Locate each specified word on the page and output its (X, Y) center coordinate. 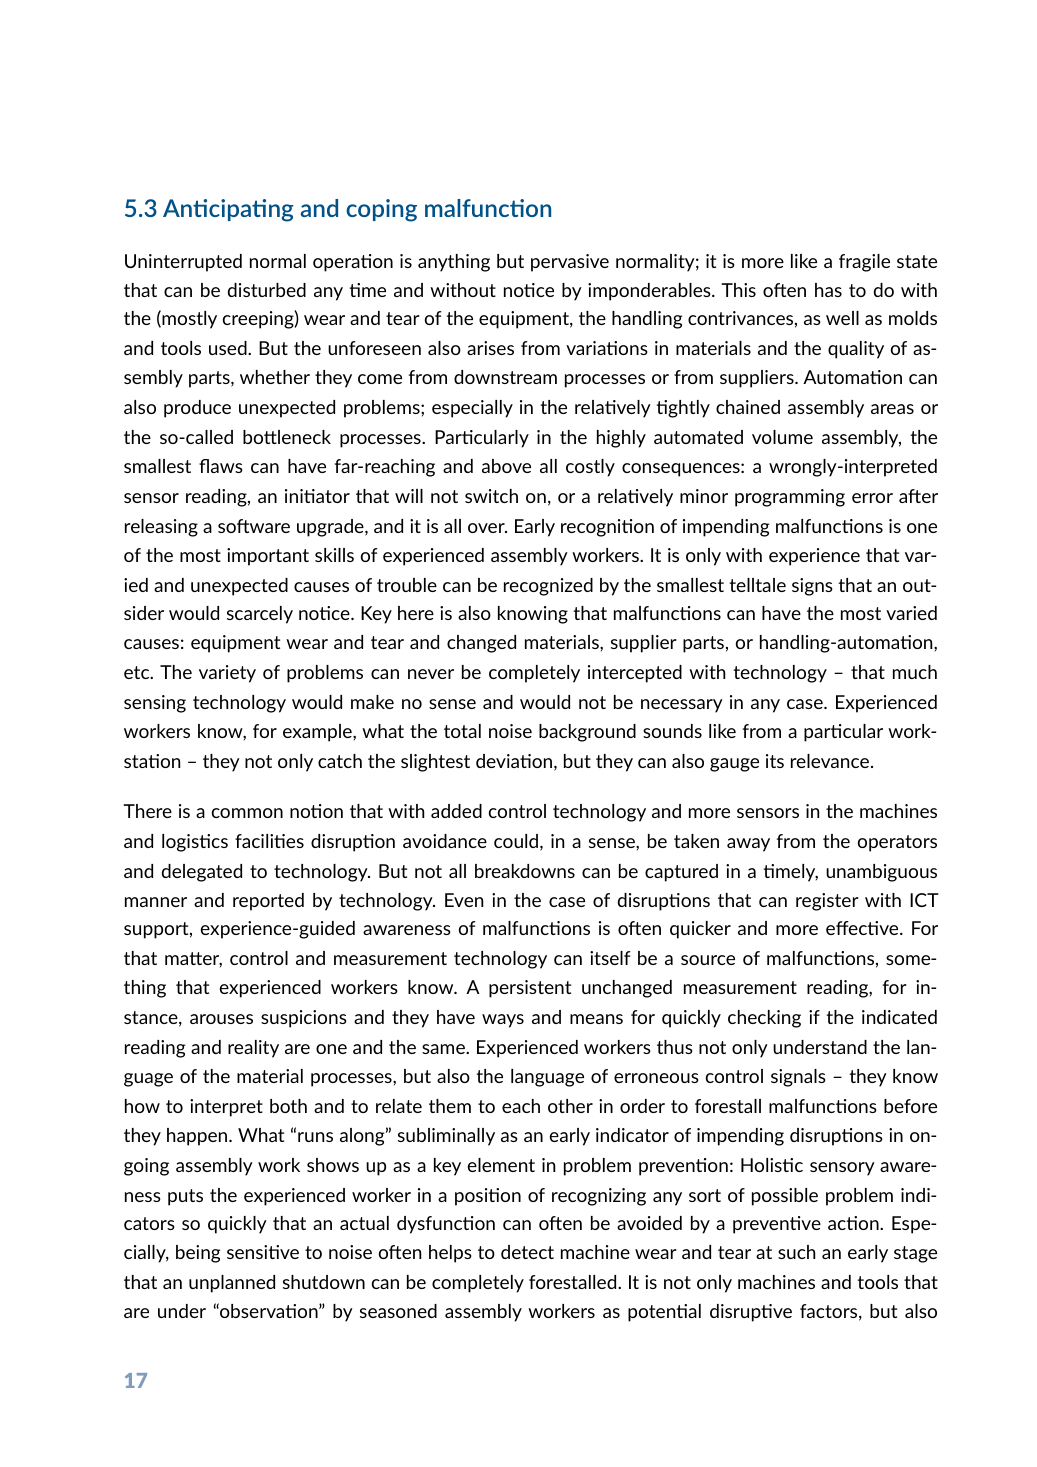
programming (790, 498)
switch (491, 496)
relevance (831, 761)
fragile (864, 263)
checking (764, 1019)
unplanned (232, 1284)
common (247, 813)
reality (253, 1049)
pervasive (570, 263)
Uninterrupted (183, 263)
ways (503, 1021)
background (587, 733)
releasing (161, 528)
